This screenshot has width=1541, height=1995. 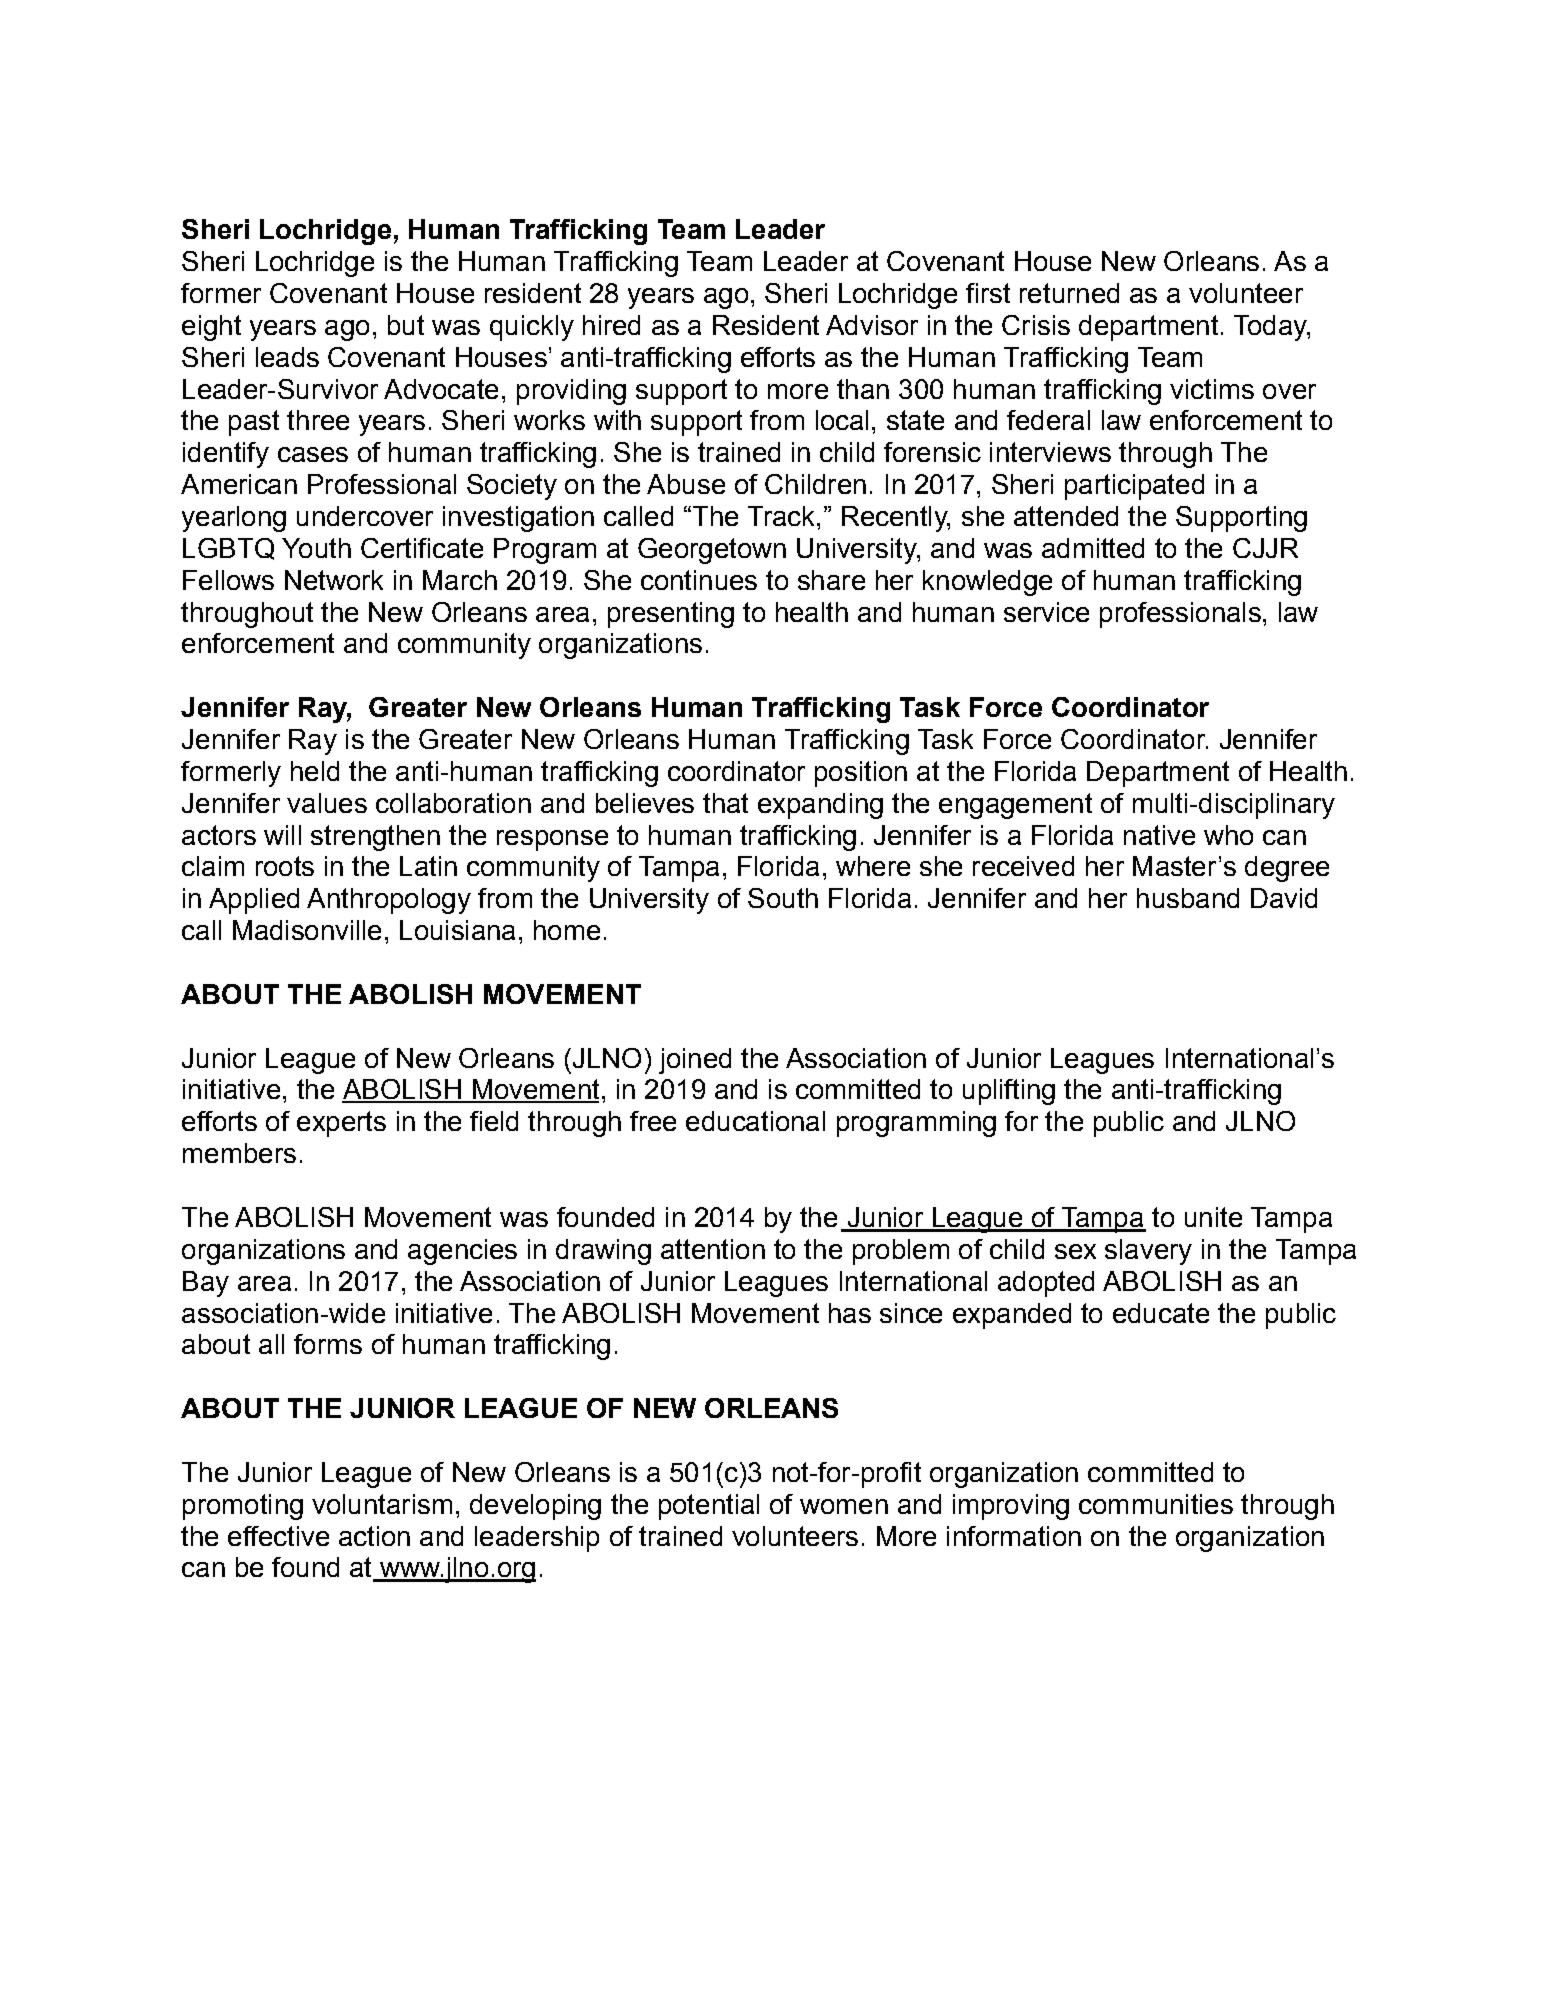 I want to click on communities, so click(x=1156, y=1504).
